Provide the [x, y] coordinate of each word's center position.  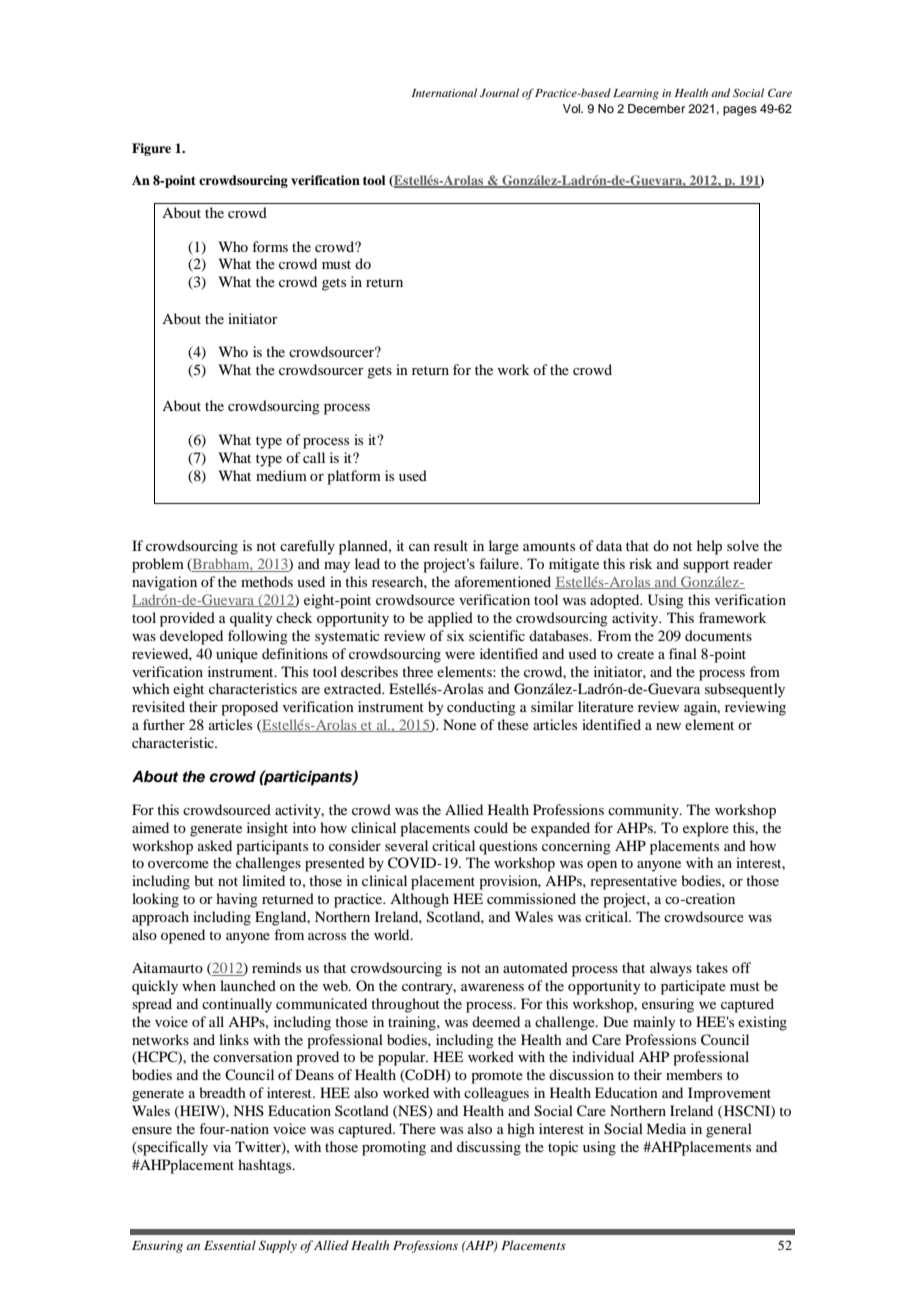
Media [666, 1128]
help [709, 547]
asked [215, 845]
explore [706, 829]
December [656, 108]
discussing [489, 1148]
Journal [499, 92]
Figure [151, 149]
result [451, 545]
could [491, 827]
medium [281, 475]
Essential [230, 1245]
